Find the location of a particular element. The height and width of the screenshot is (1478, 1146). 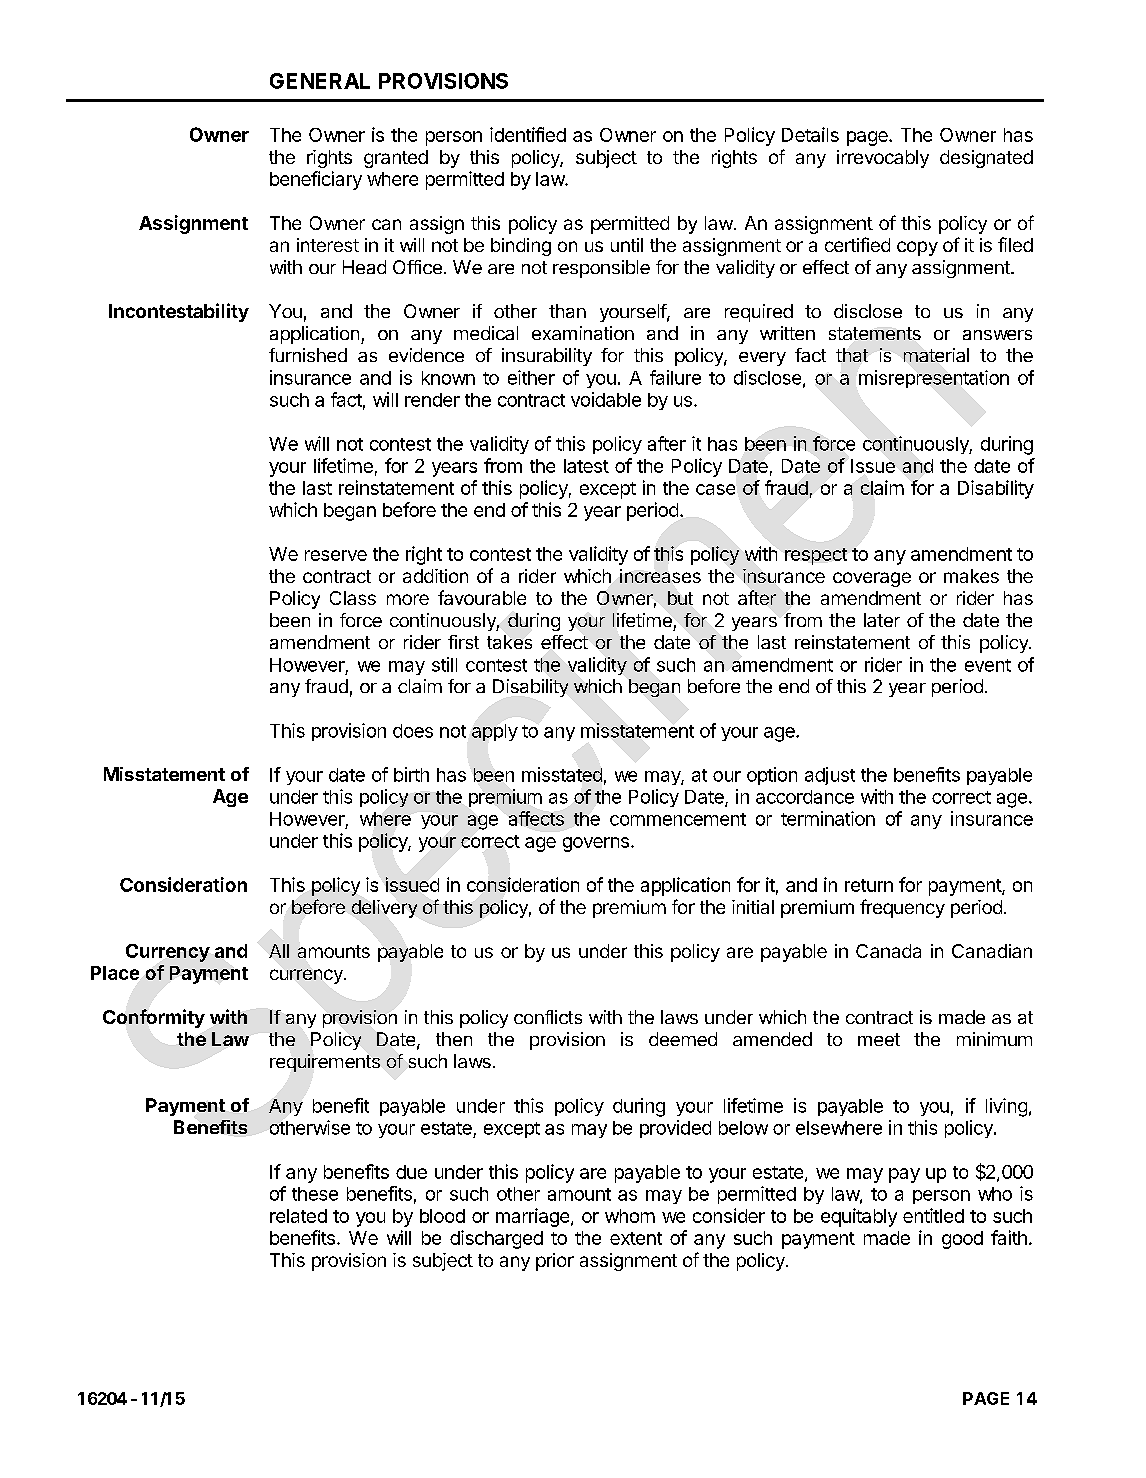

irrevocably is located at coordinates (883, 159).
